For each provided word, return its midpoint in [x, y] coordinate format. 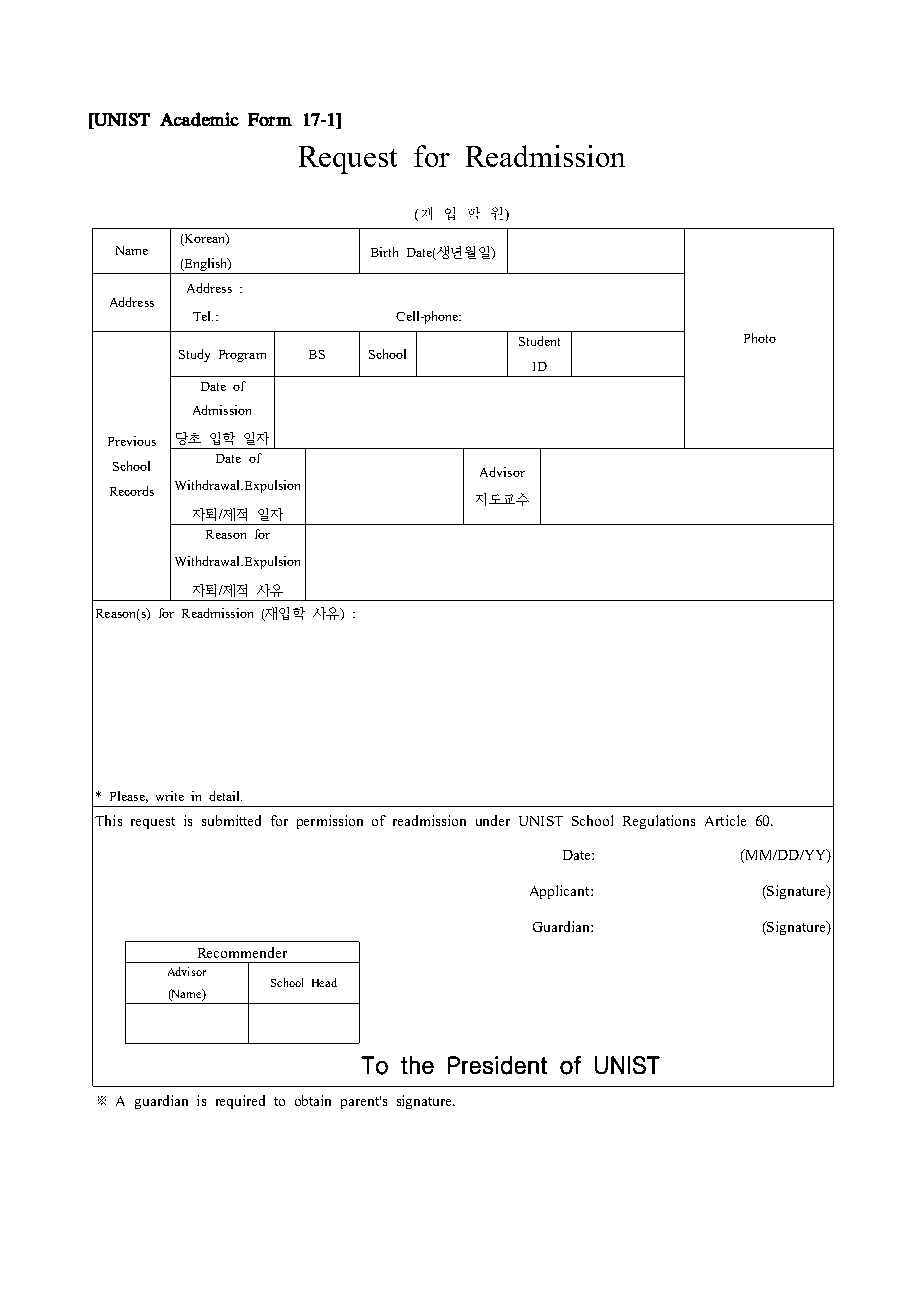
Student [539, 341]
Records [132, 491]
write [170, 796]
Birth [384, 252]
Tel [203, 316]
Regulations [659, 822]
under [493, 820]
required [240, 1102]
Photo [760, 338]
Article [725, 820]
